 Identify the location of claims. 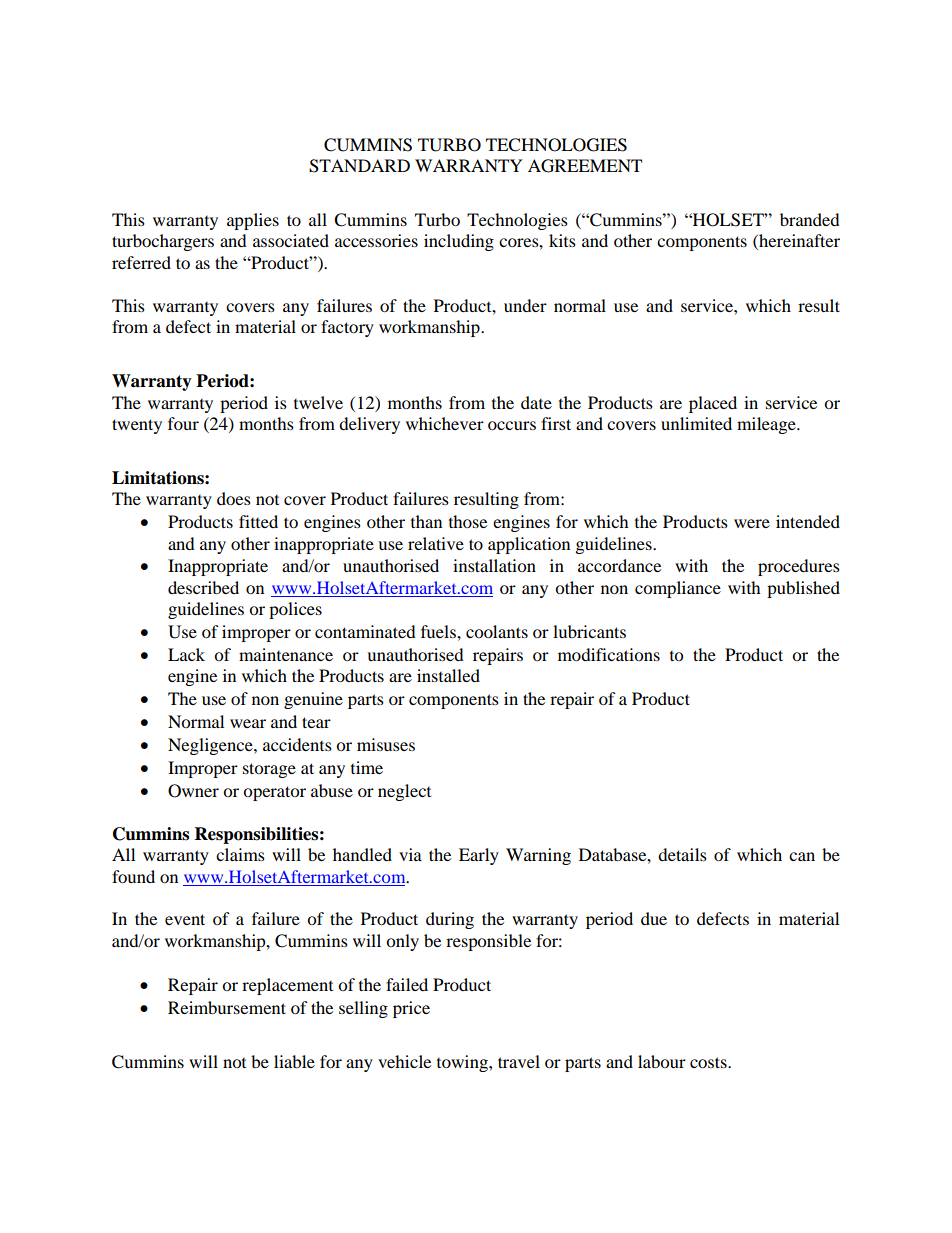
(240, 854).
